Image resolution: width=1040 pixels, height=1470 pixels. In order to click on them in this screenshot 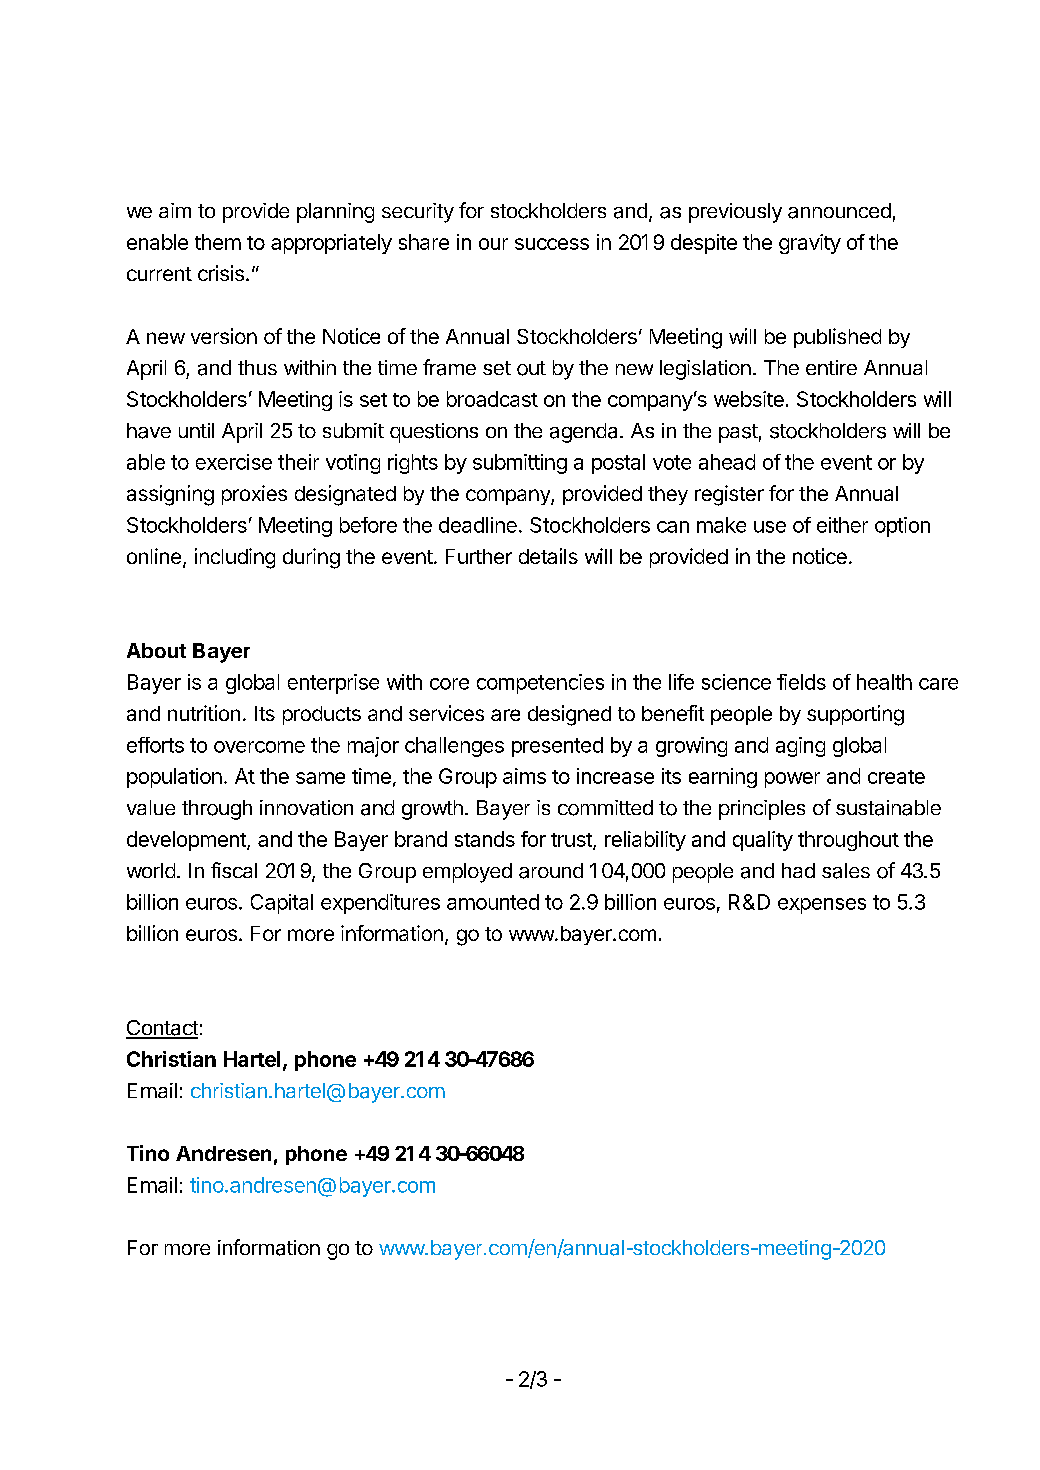, I will do `click(218, 242)`.
